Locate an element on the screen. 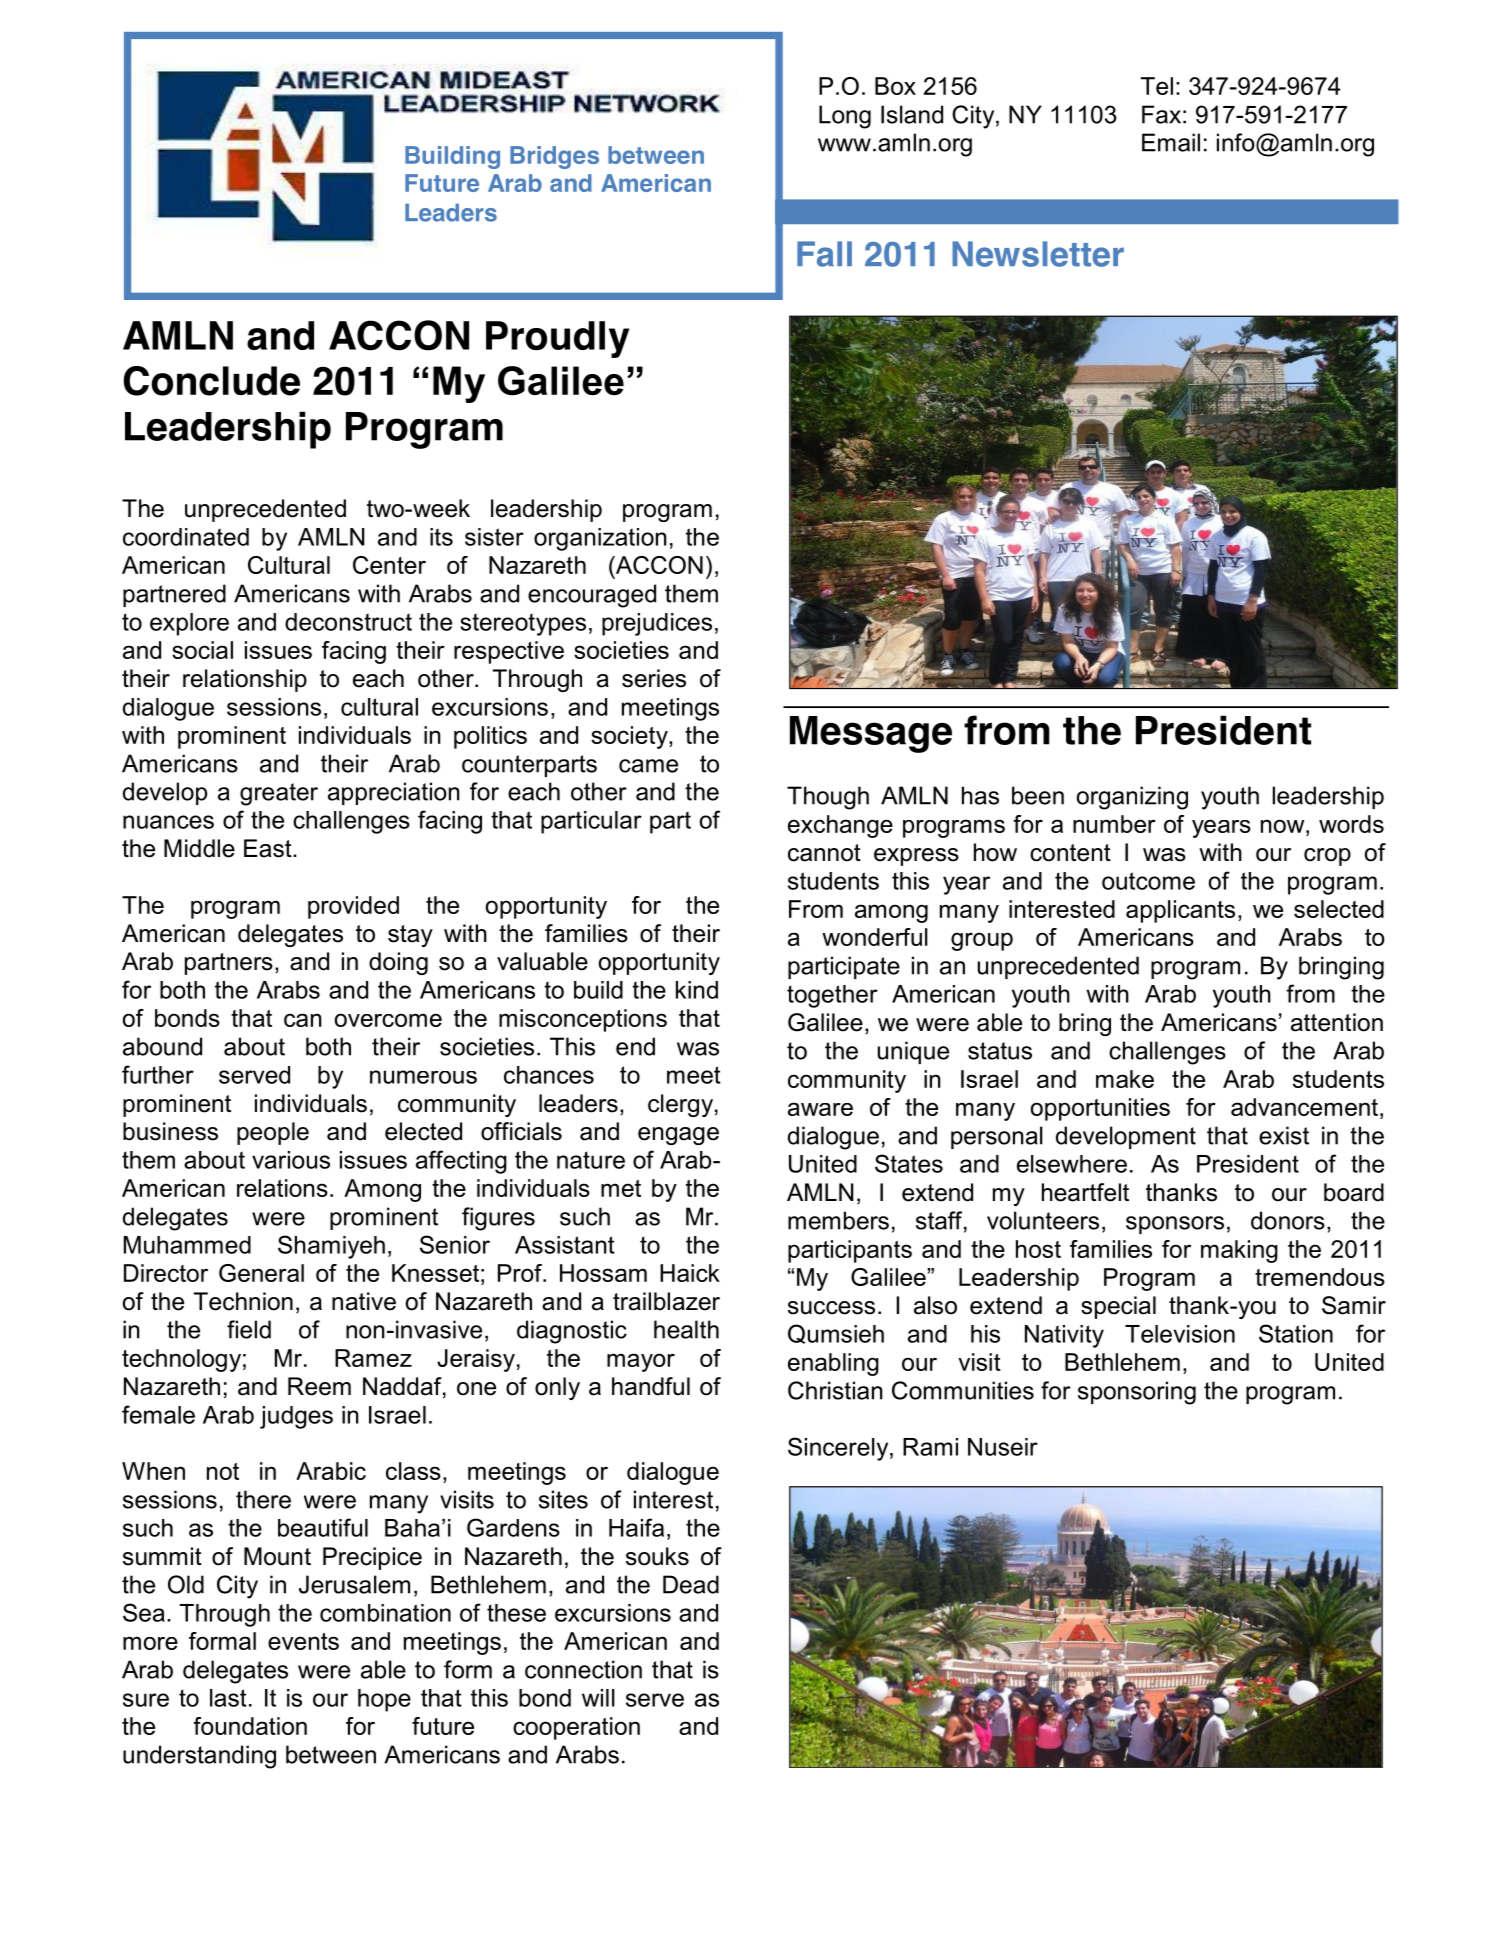  Long is located at coordinates (845, 117).
